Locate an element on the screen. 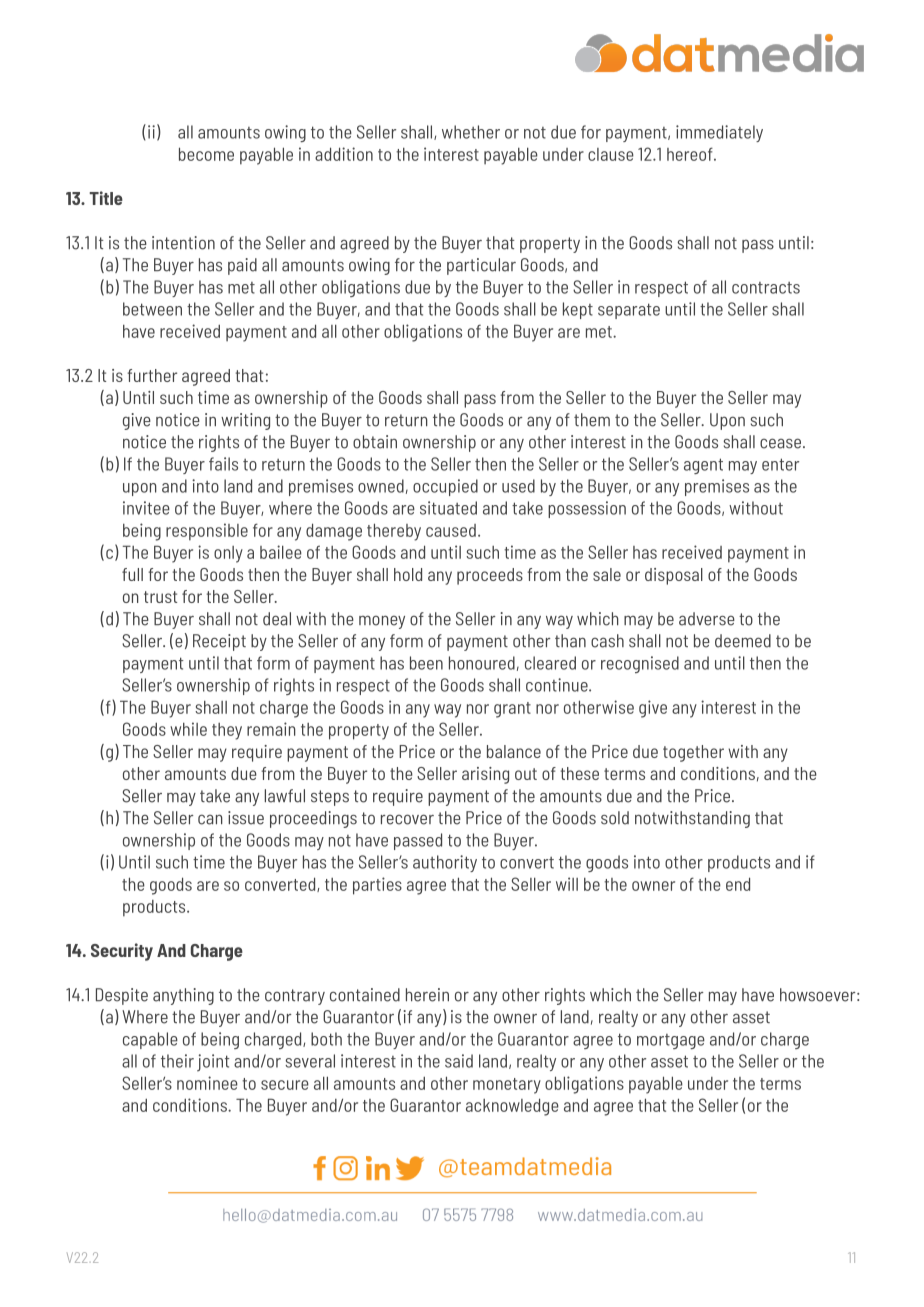 Image resolution: width=924 pixels, height=1307 pixels. arising is located at coordinates (485, 775).
